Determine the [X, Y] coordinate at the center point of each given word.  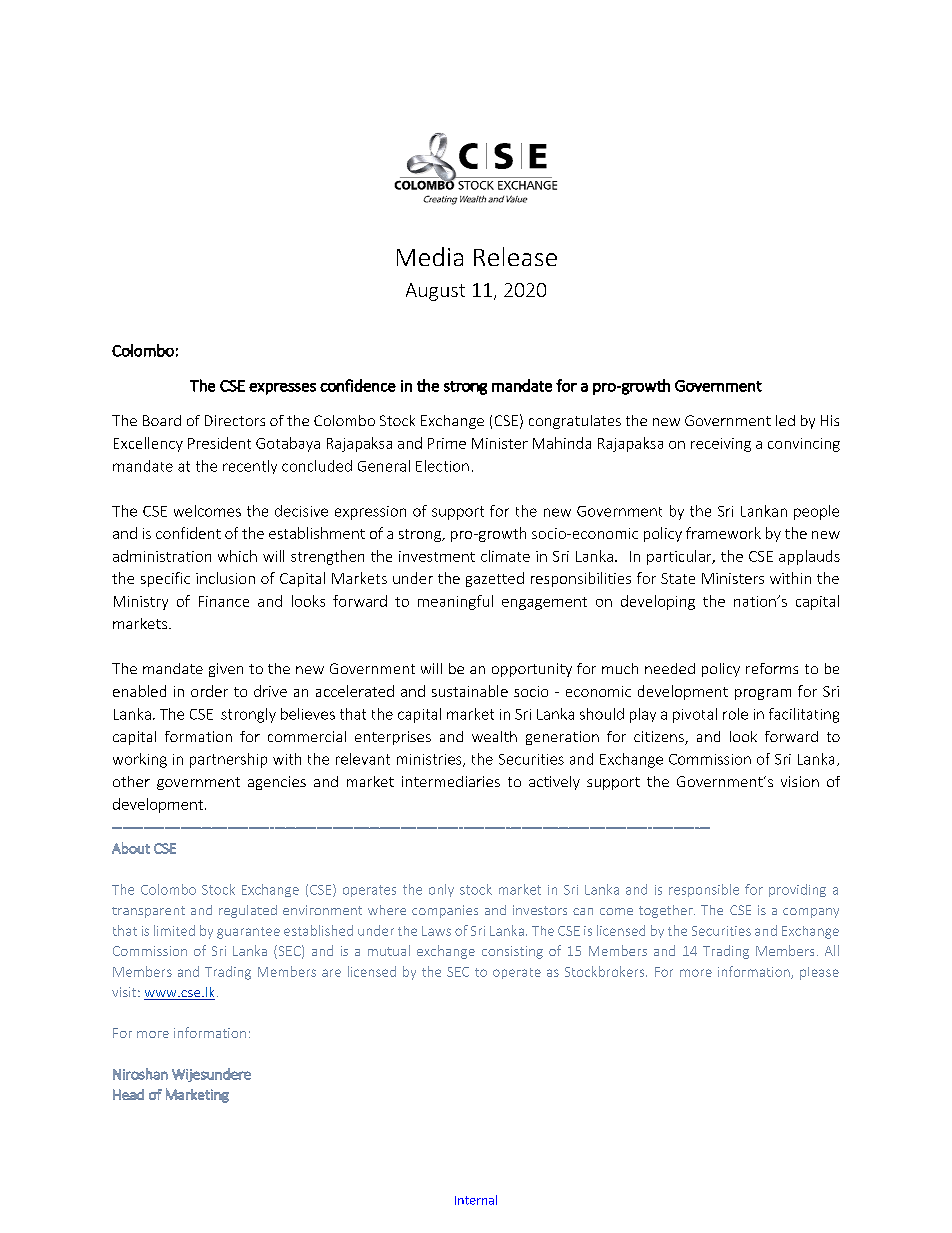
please [819, 973]
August [435, 292]
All [832, 950]
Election [442, 466]
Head [128, 1094]
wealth [494, 736]
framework [723, 533]
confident [188, 533]
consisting [512, 952]
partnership [228, 760]
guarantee [248, 933]
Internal [476, 1200]
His [830, 420]
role [735, 714]
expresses [282, 389]
